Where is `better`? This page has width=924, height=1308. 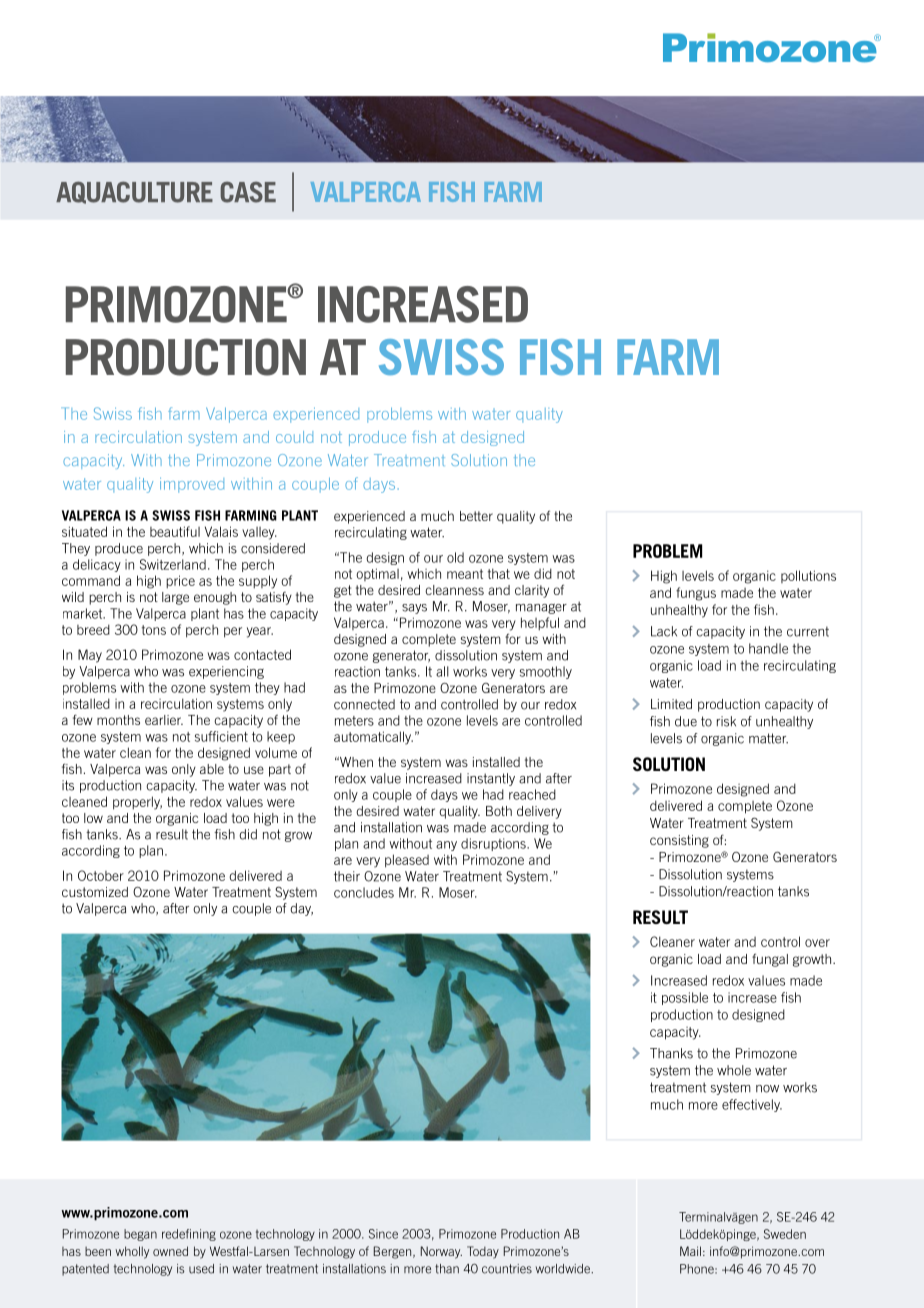 better is located at coordinates (476, 516).
